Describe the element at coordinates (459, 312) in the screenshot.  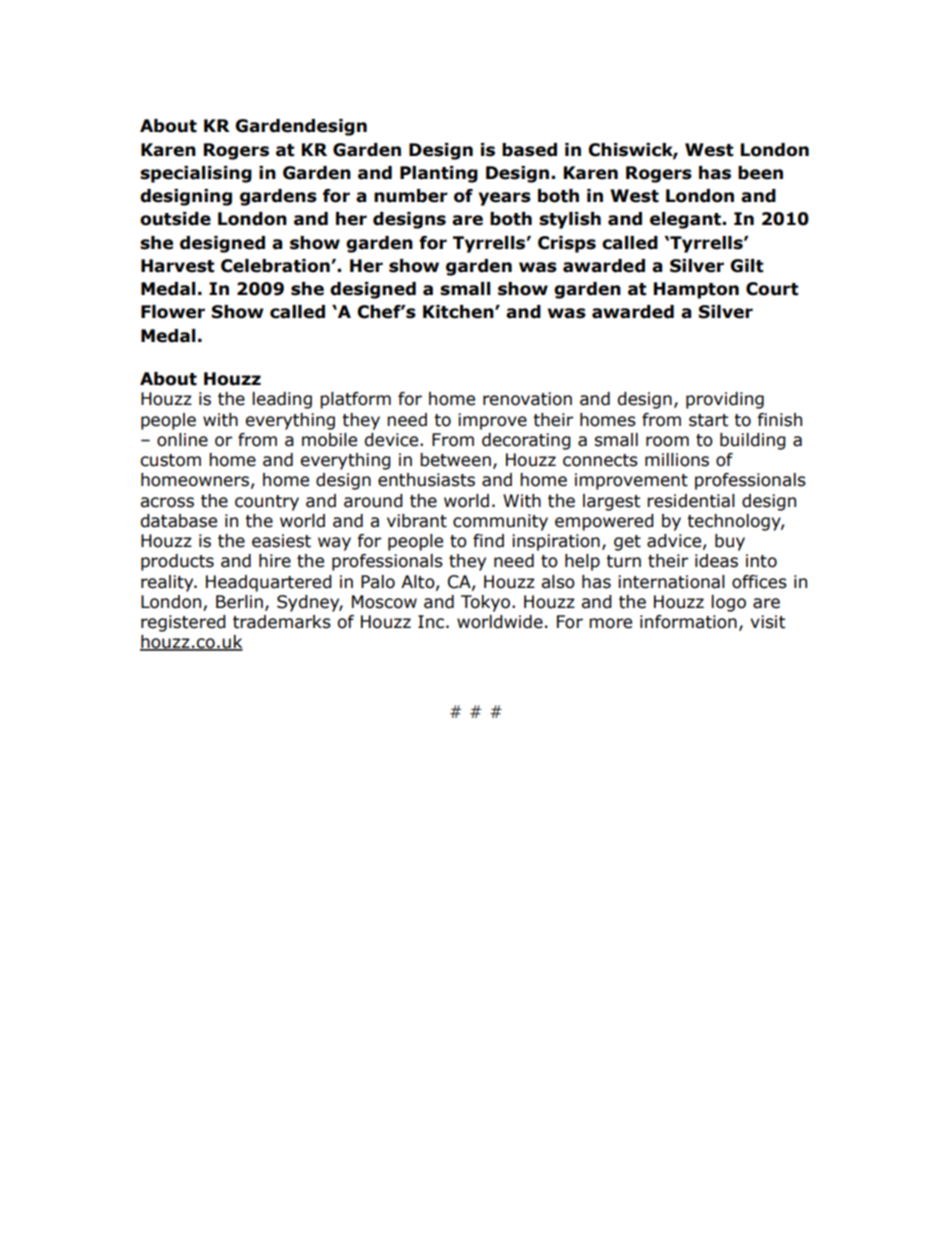
I see `Kitchen` at that location.
